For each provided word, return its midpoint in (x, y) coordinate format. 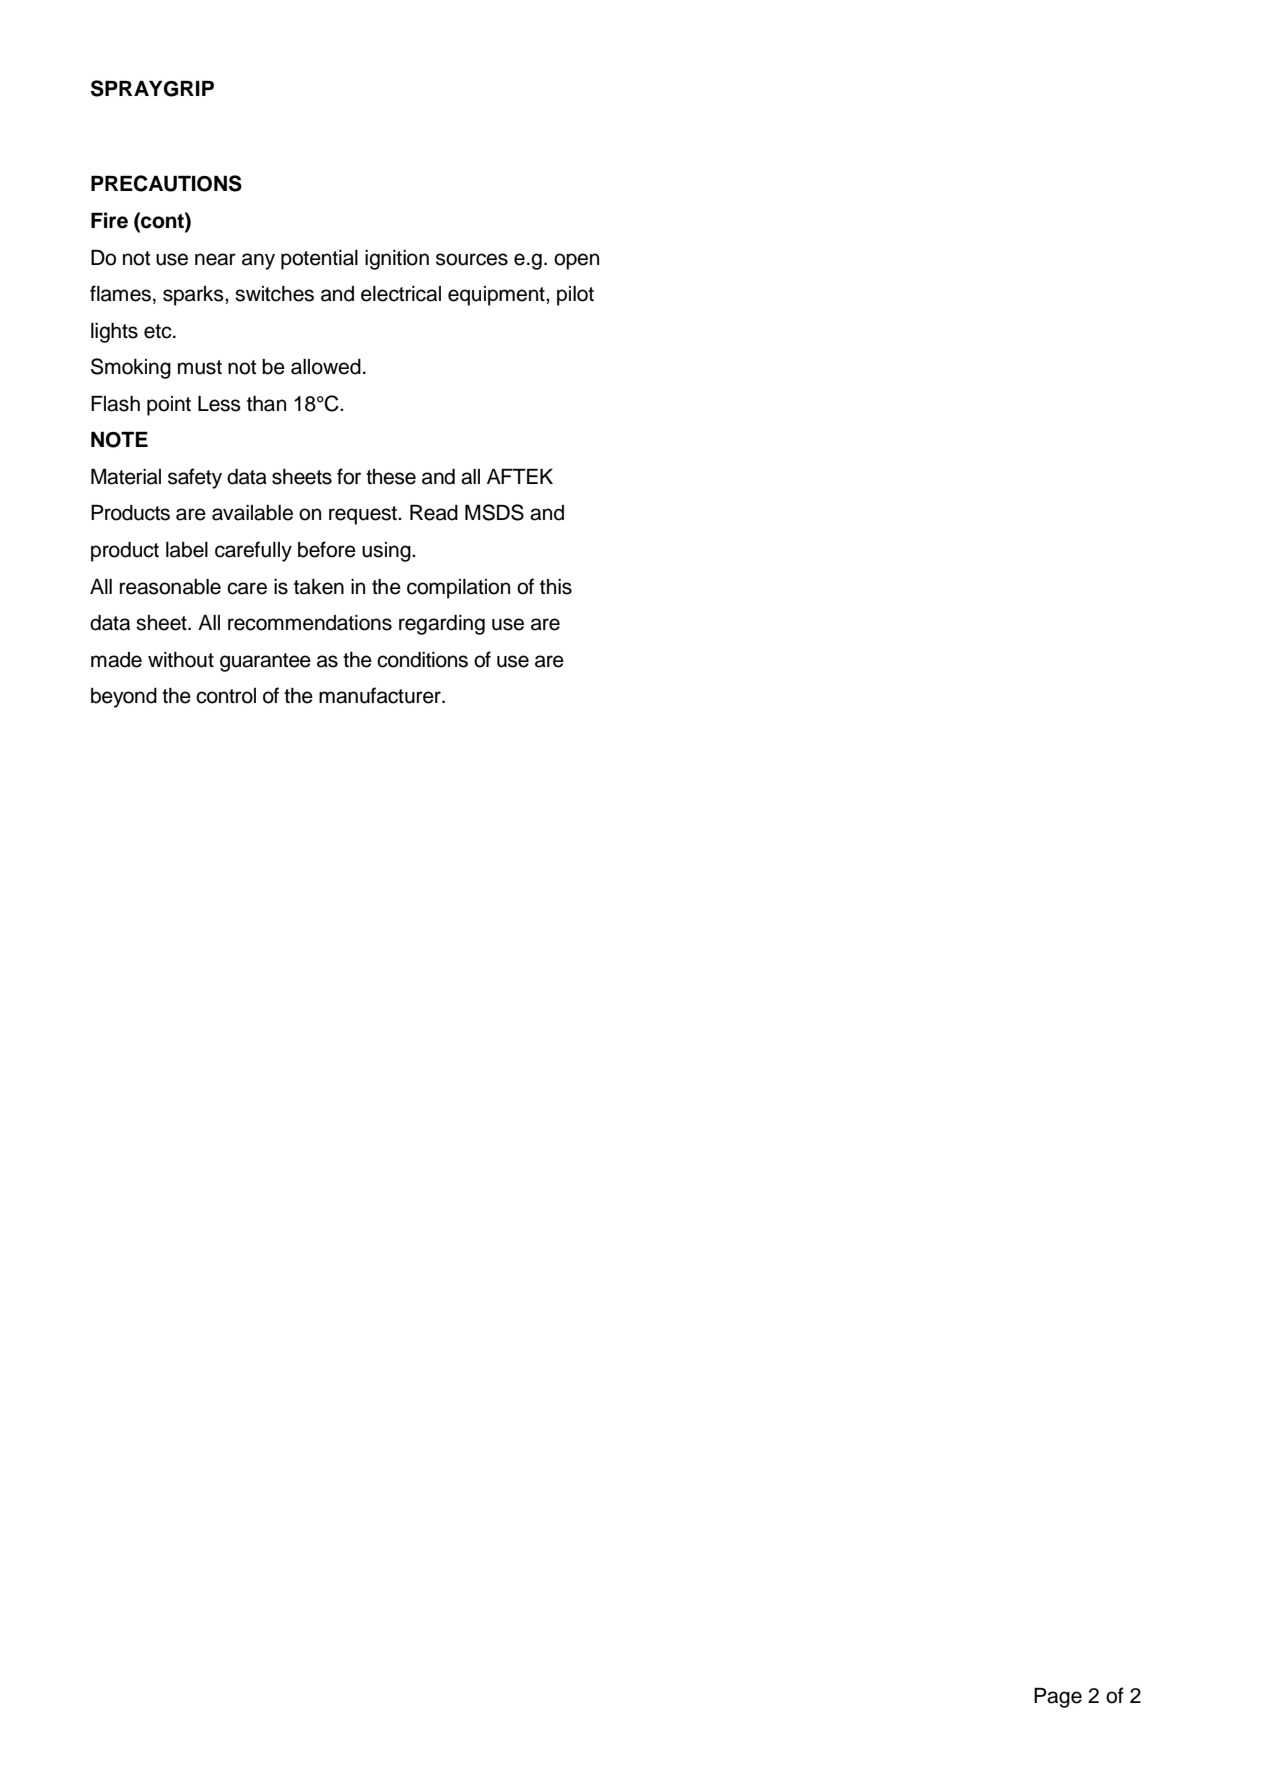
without (181, 660)
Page (1058, 1698)
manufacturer (381, 695)
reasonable (170, 587)
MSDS (494, 512)
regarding (442, 625)
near (215, 259)
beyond (124, 698)
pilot (575, 296)
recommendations (310, 623)
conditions (422, 660)
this (556, 587)
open (576, 261)
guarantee (265, 662)
